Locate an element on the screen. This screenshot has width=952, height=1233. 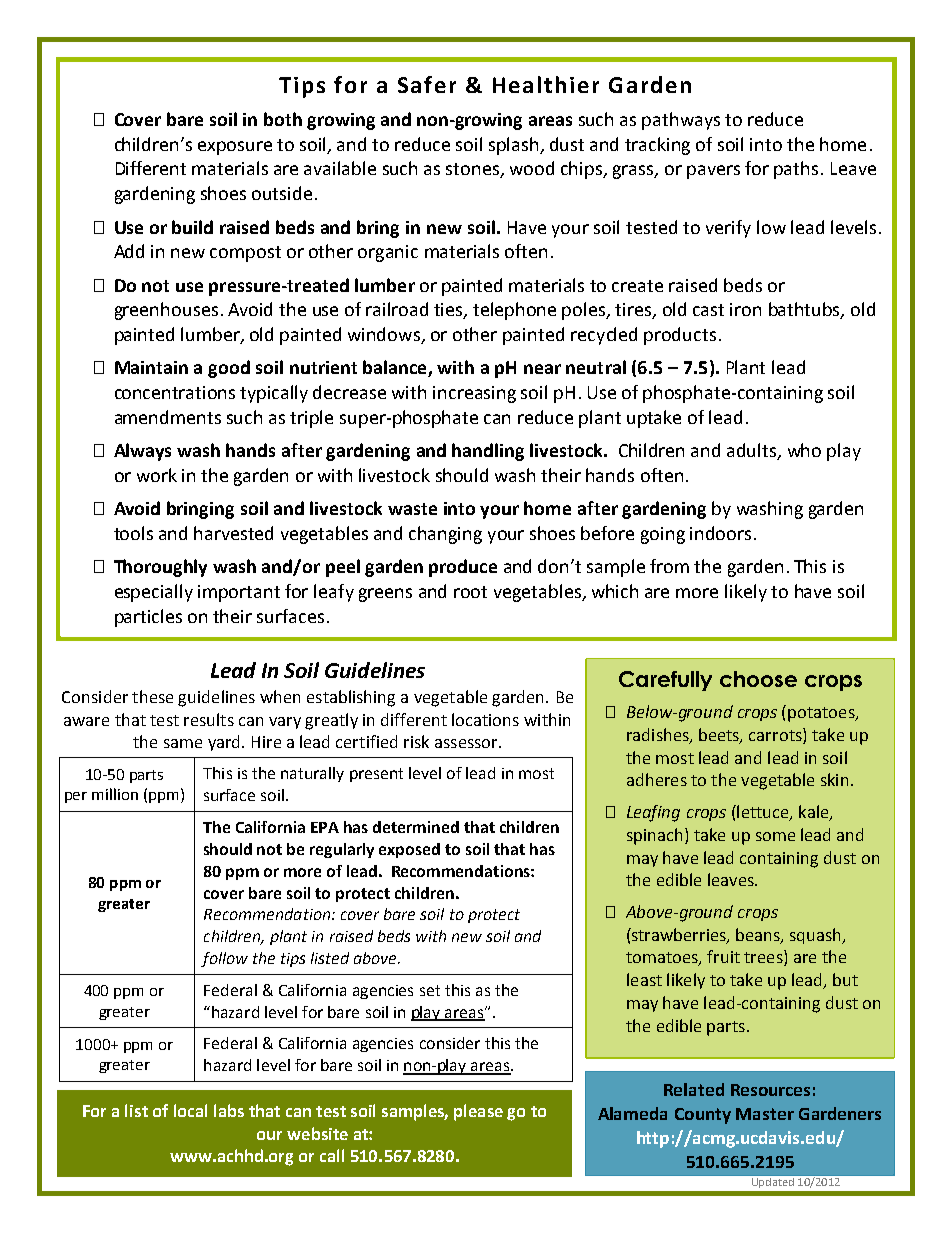
please is located at coordinates (478, 1112).
